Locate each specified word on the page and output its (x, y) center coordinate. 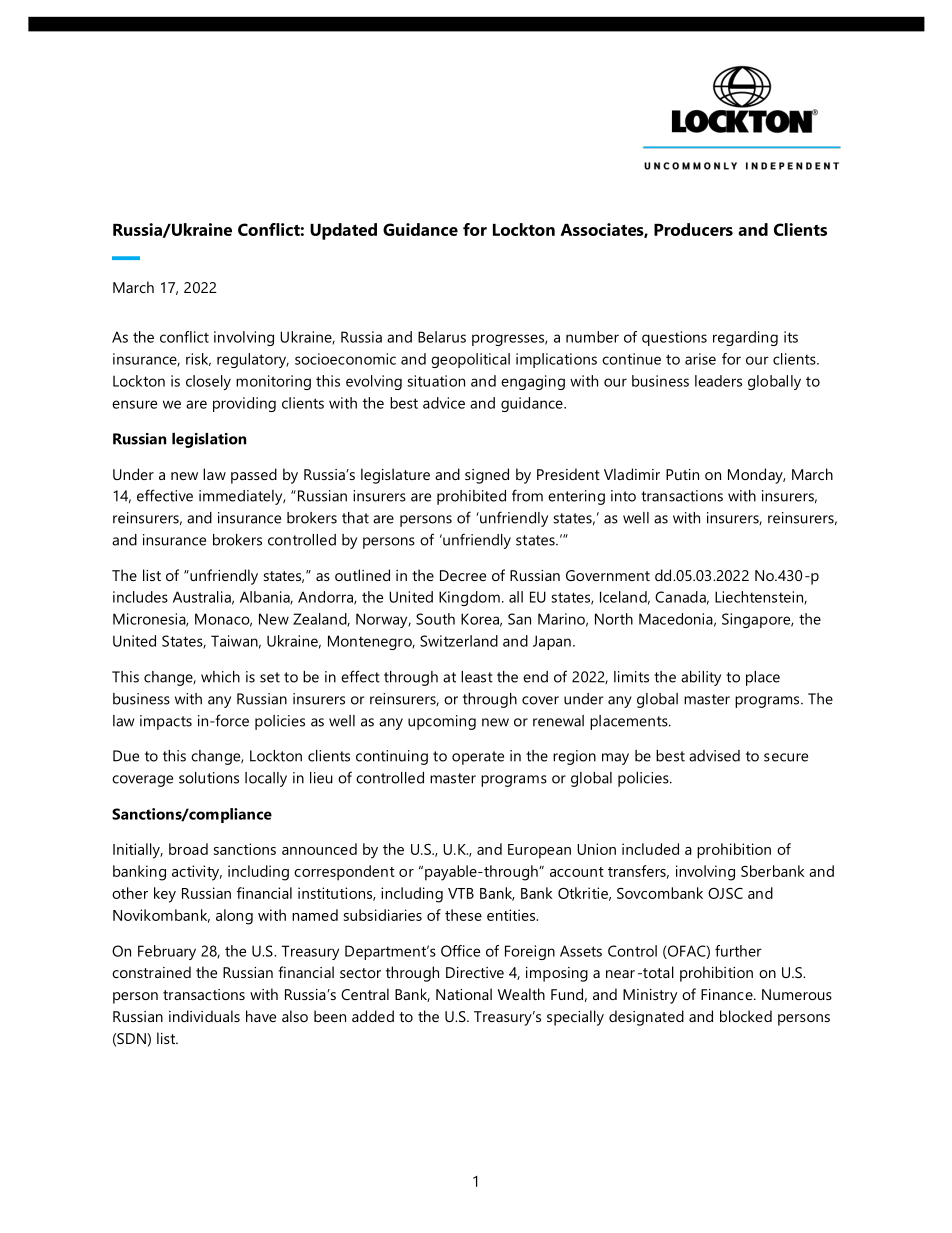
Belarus (442, 337)
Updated (343, 231)
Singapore (757, 620)
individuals (204, 1016)
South (435, 619)
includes (140, 597)
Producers (693, 229)
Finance (728, 994)
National (464, 994)
